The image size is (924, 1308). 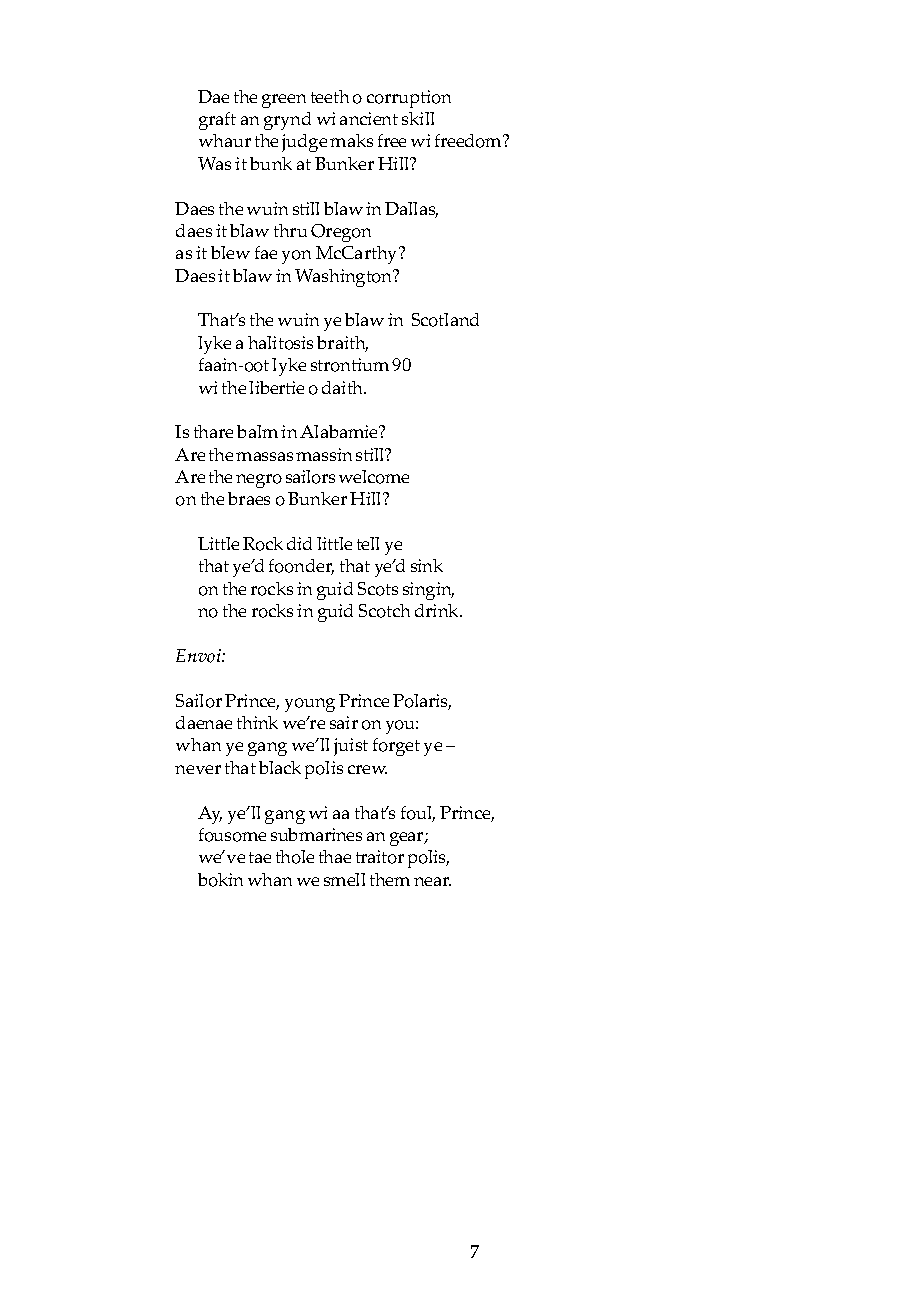 I want to click on gear, so click(x=408, y=839).
